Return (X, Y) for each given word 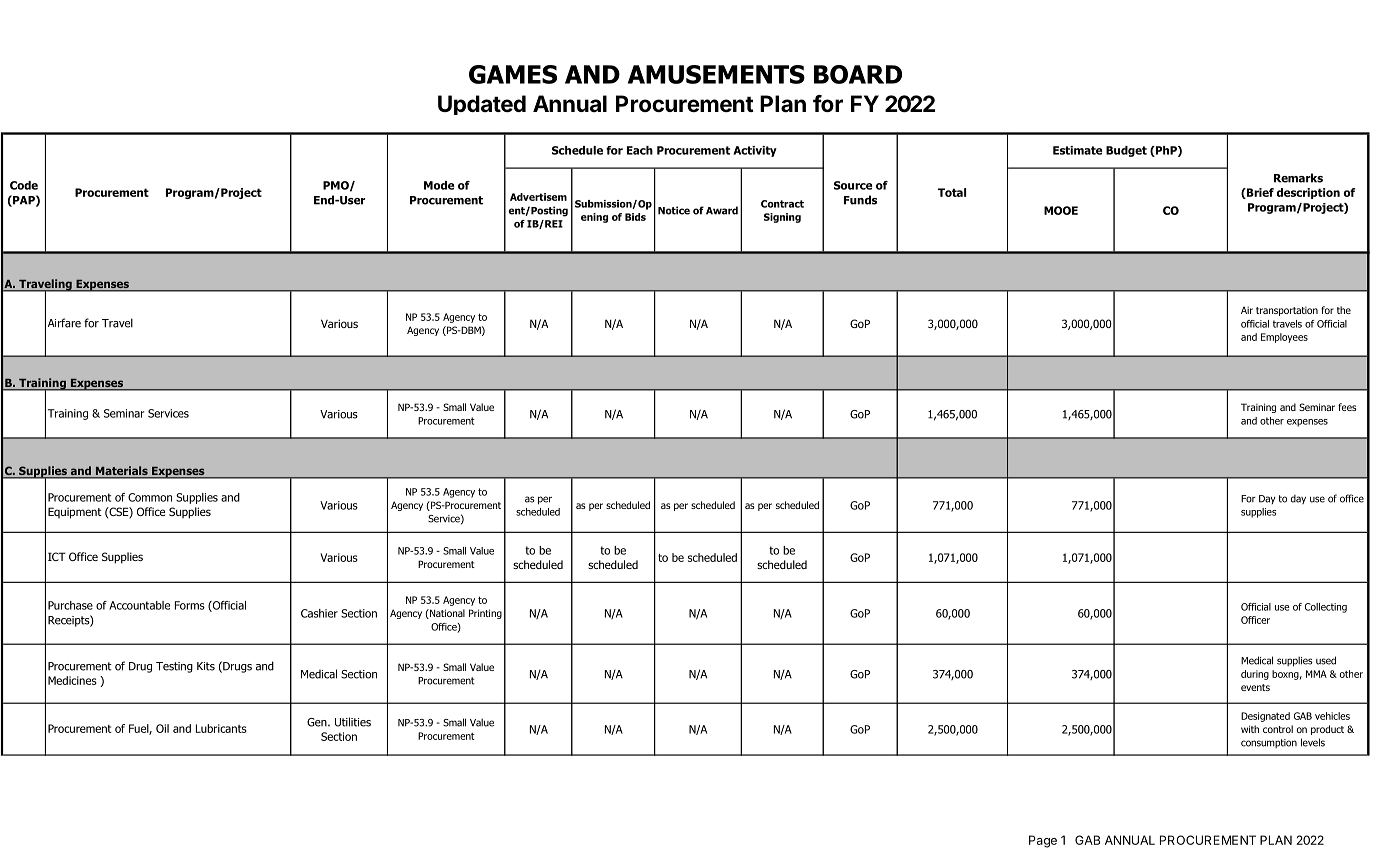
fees (1347, 407)
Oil (162, 728)
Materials (121, 472)
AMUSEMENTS (716, 74)
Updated (482, 105)
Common (150, 497)
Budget (1126, 151)
